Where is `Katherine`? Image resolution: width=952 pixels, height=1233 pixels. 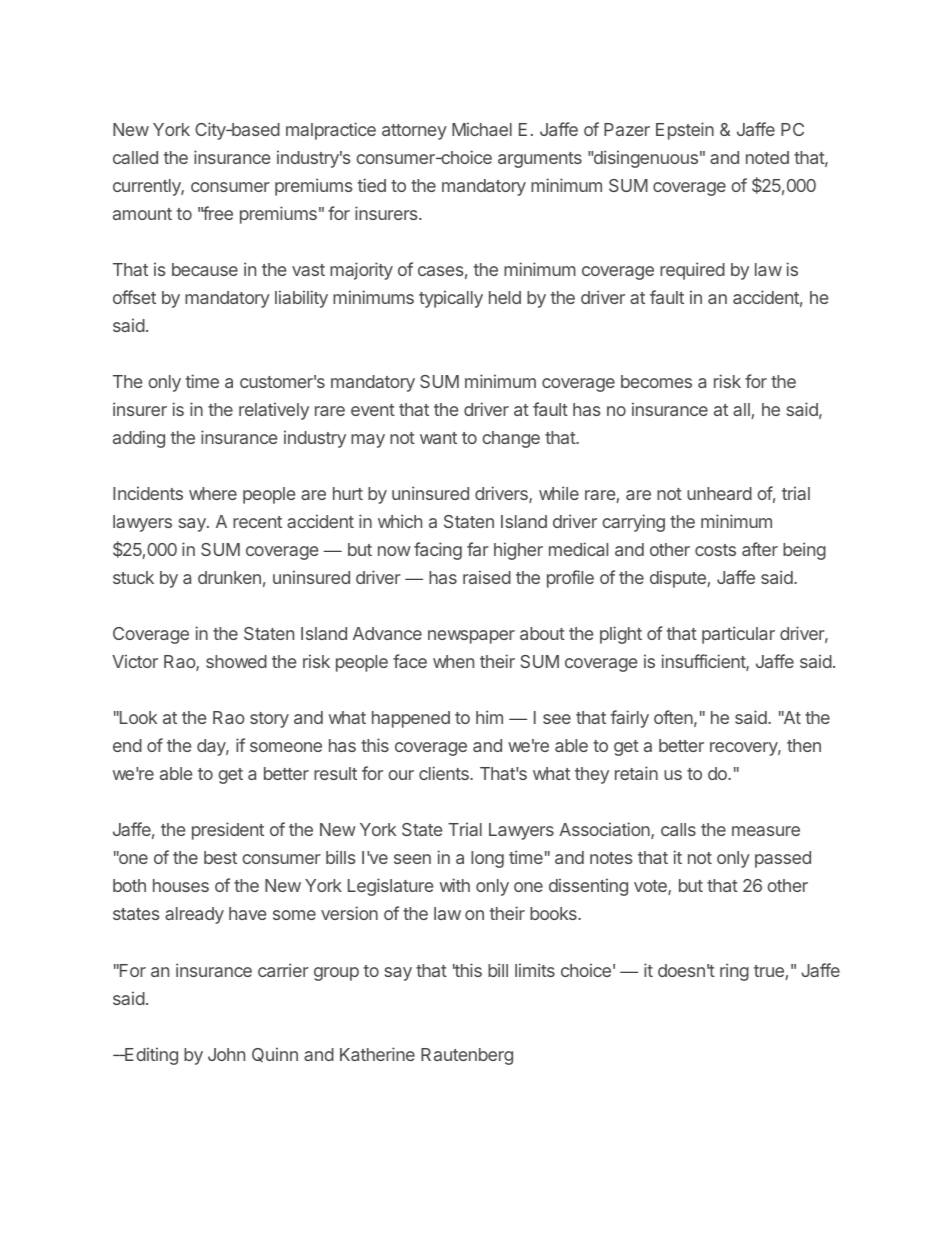 Katherine is located at coordinates (377, 1054).
